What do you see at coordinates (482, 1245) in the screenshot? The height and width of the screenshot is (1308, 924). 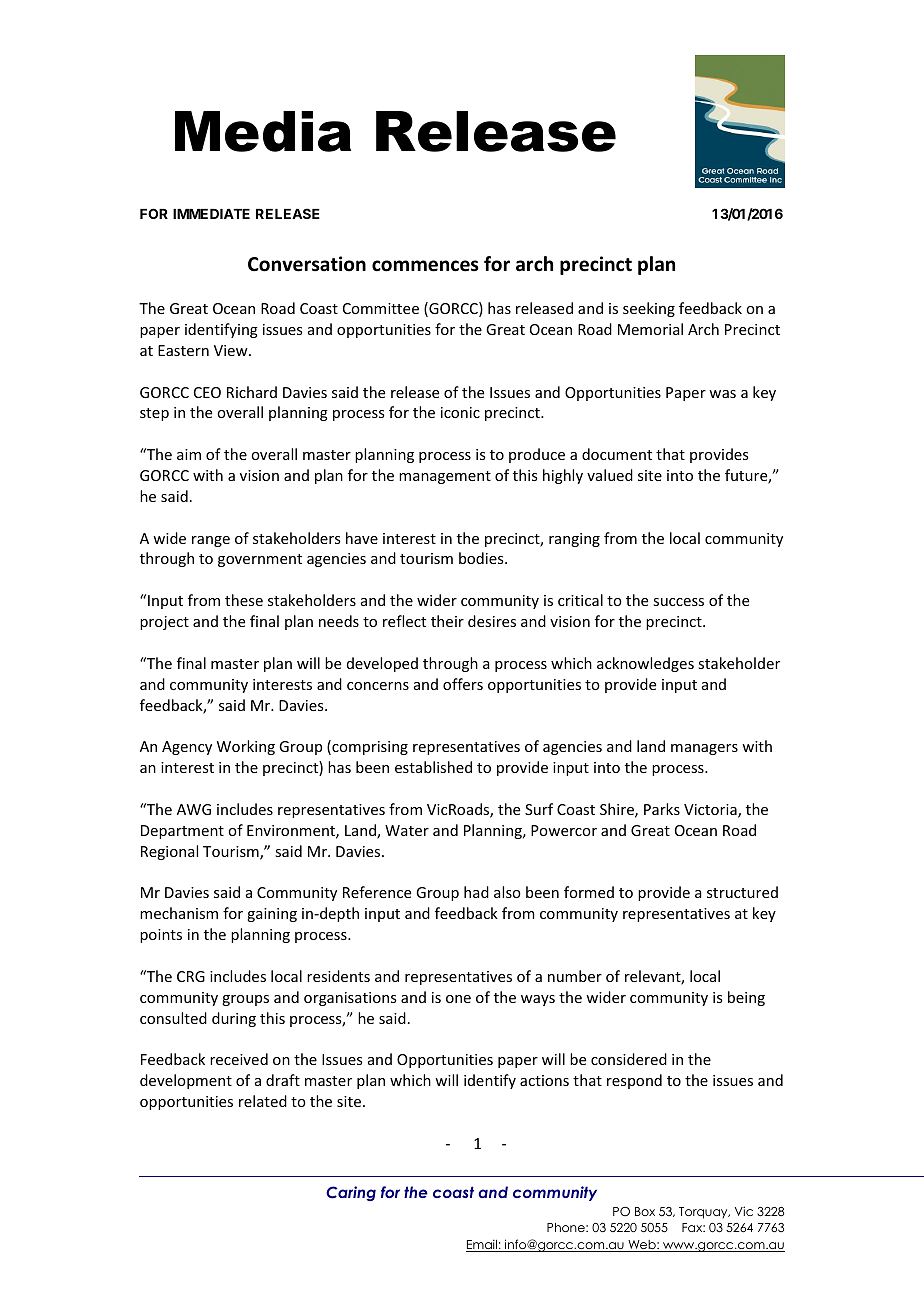 I see `Email` at bounding box center [482, 1245].
